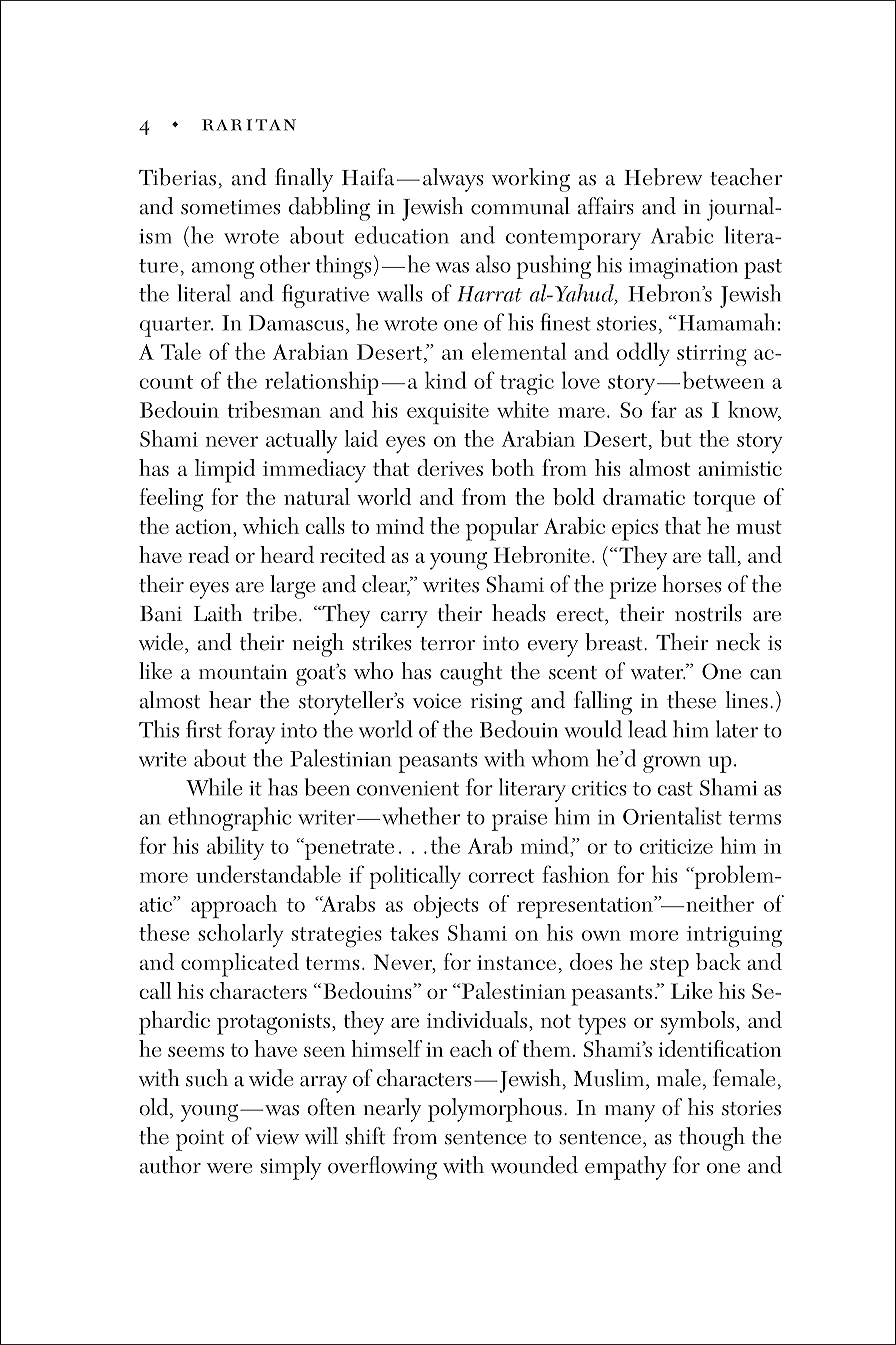  What do you see at coordinates (200, 1140) in the screenshot?
I see `point` at bounding box center [200, 1140].
